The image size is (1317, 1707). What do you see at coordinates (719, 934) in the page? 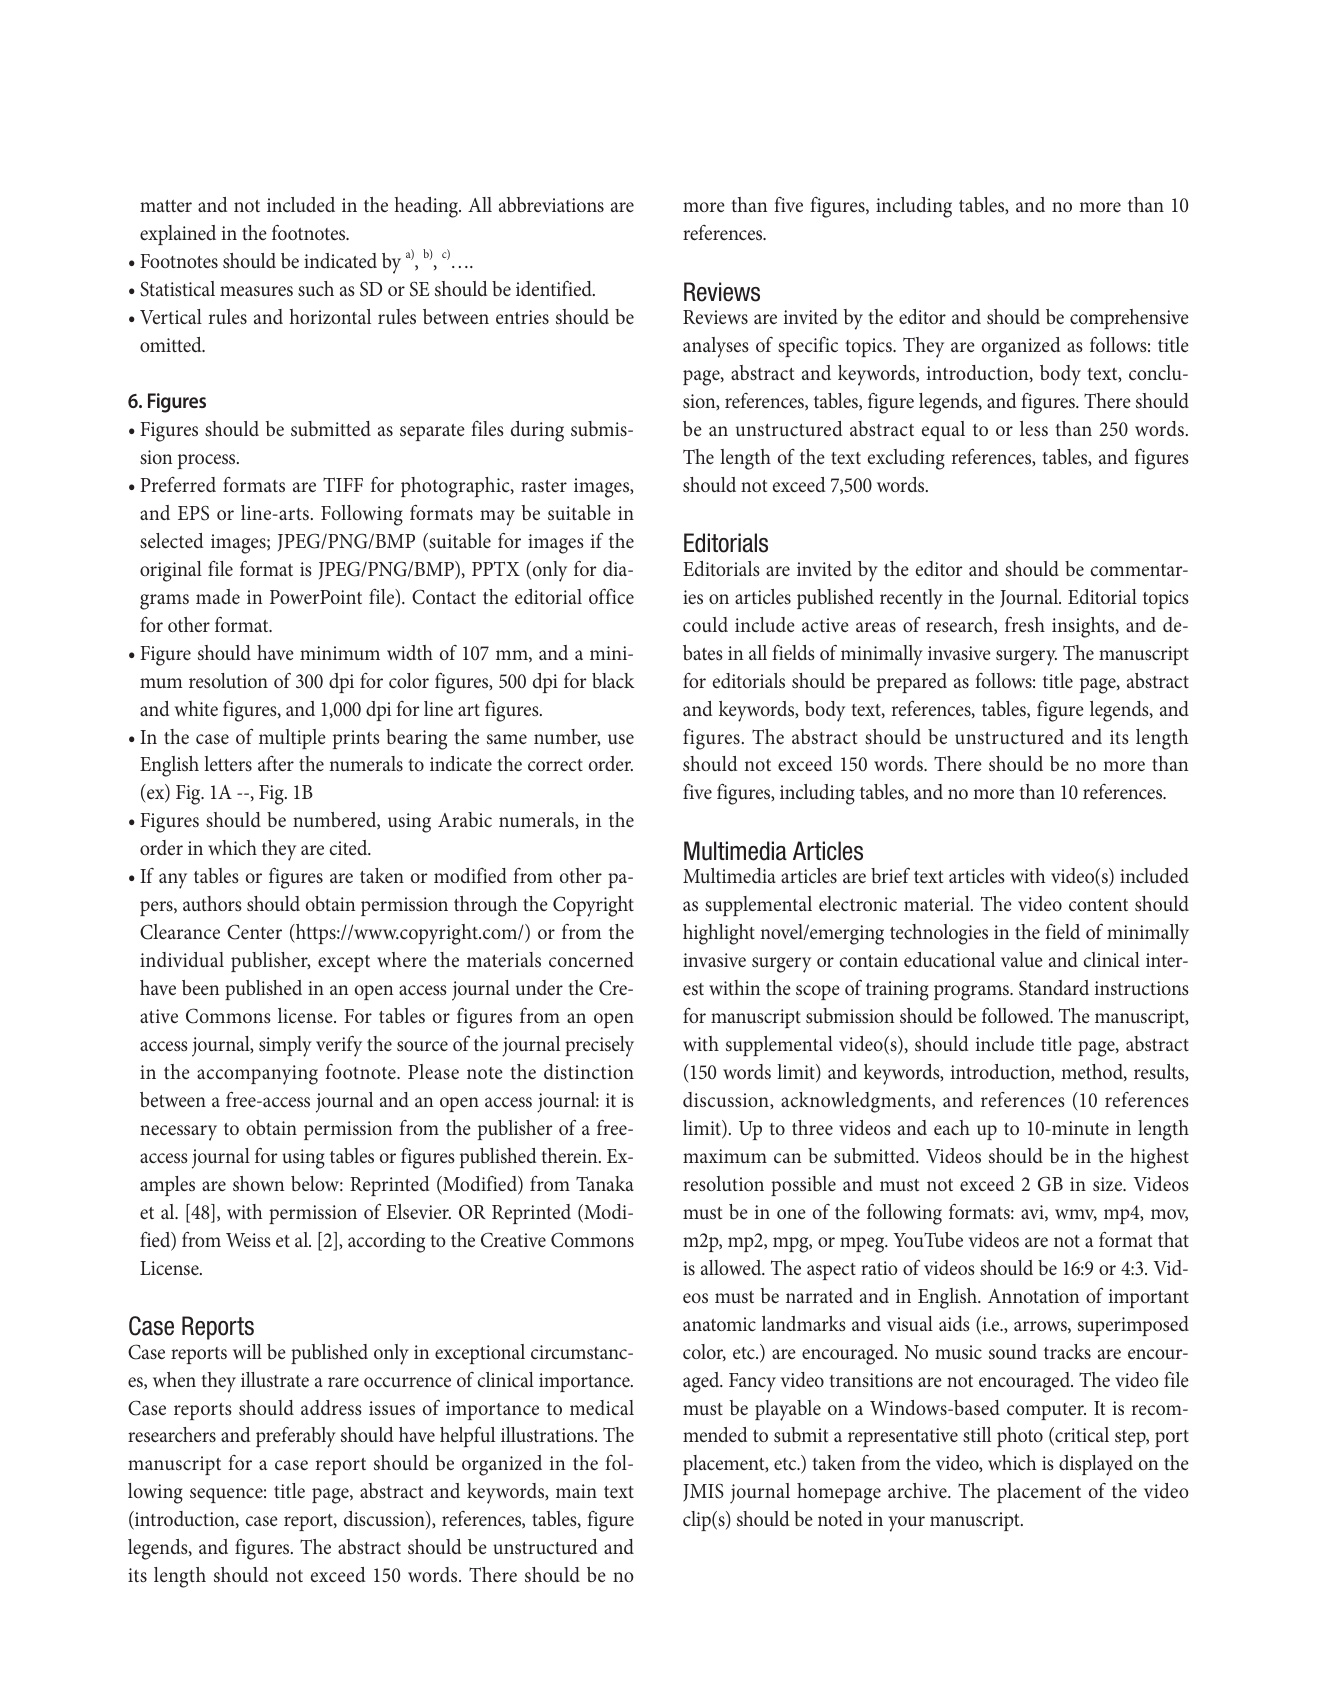
I see `highlight` at bounding box center [719, 934].
